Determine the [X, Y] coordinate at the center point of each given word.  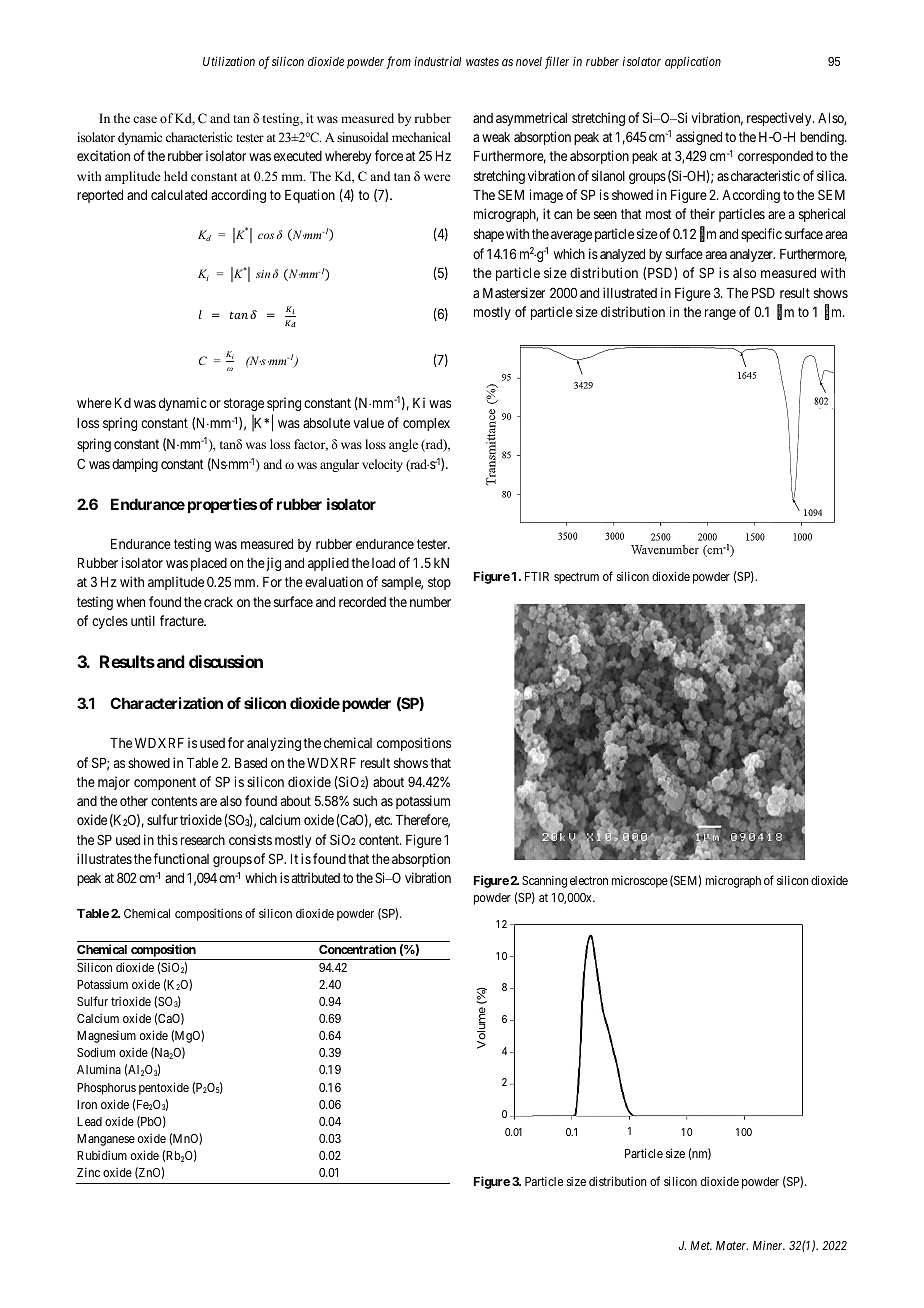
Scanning [544, 881]
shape [489, 235]
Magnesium [106, 1036]
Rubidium [102, 1155]
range [720, 314]
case [145, 119]
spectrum [576, 578]
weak [496, 137]
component [165, 783]
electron [589, 880]
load [383, 563]
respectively [780, 119]
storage [244, 404]
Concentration [357, 949]
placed [209, 564]
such [365, 801]
